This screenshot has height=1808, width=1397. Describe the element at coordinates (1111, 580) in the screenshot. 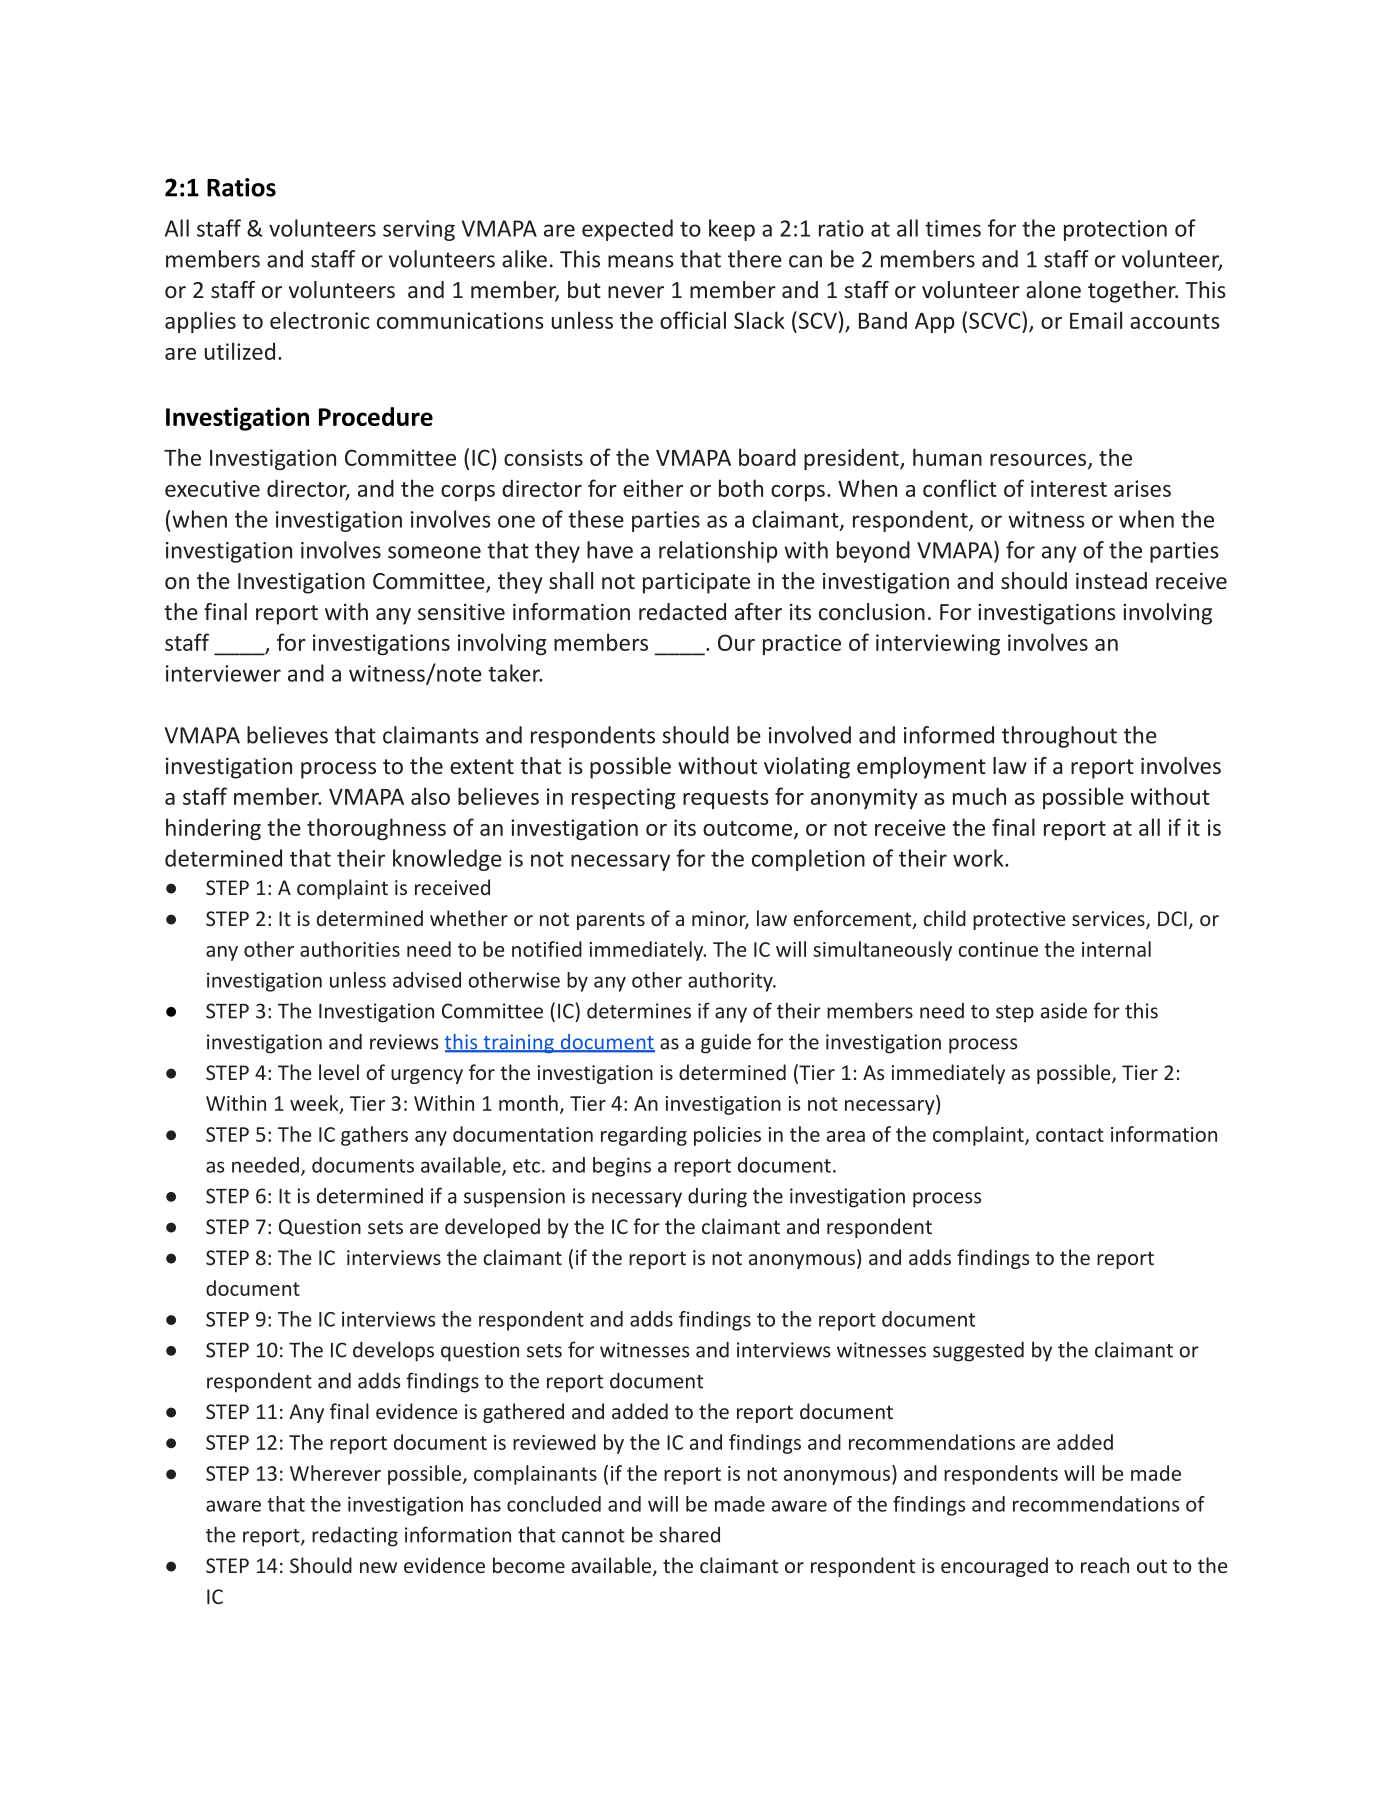

I see `instead` at that location.
